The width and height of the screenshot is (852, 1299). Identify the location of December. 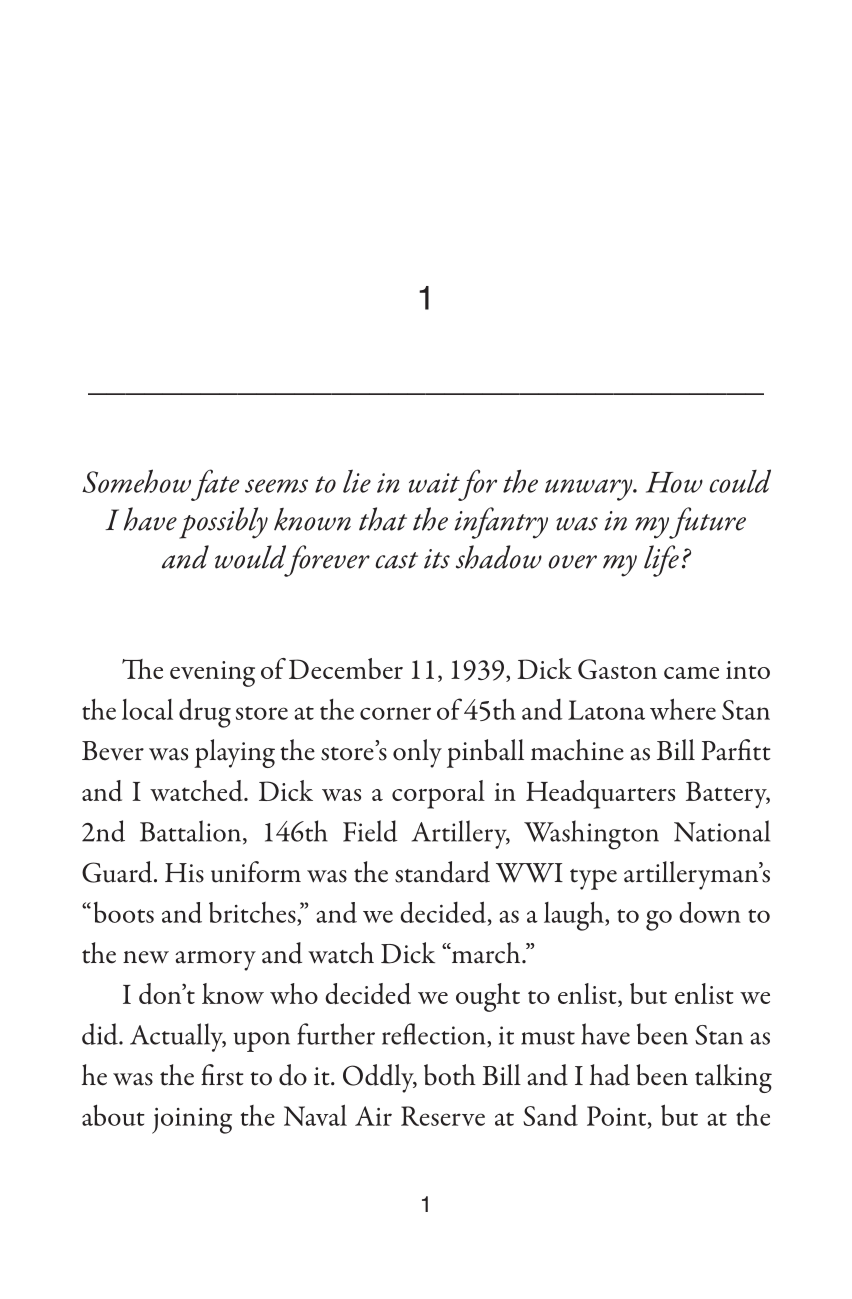
(346, 668).
